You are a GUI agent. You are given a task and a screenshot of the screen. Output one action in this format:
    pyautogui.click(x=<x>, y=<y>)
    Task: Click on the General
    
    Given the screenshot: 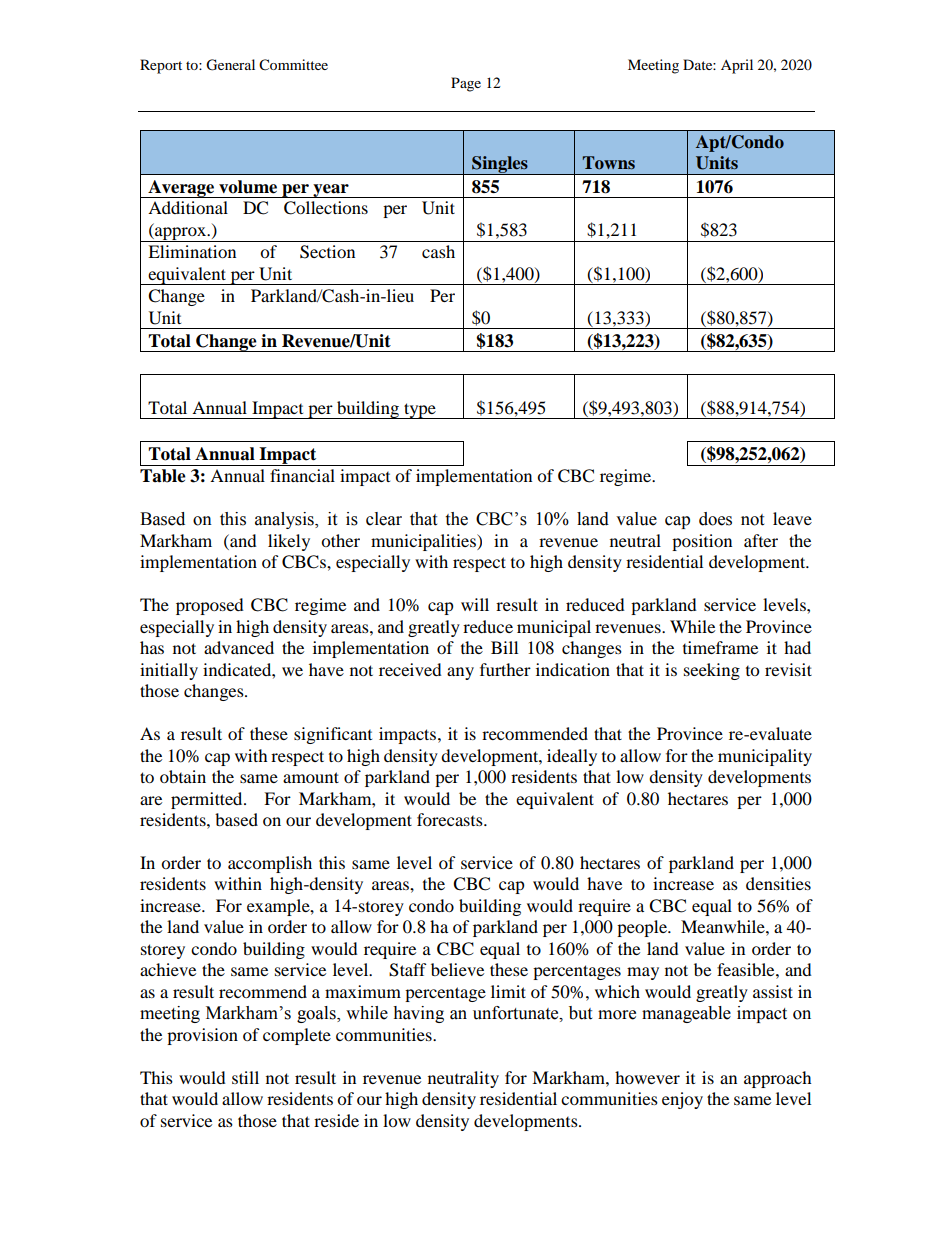 What is the action you would take?
    pyautogui.click(x=230, y=65)
